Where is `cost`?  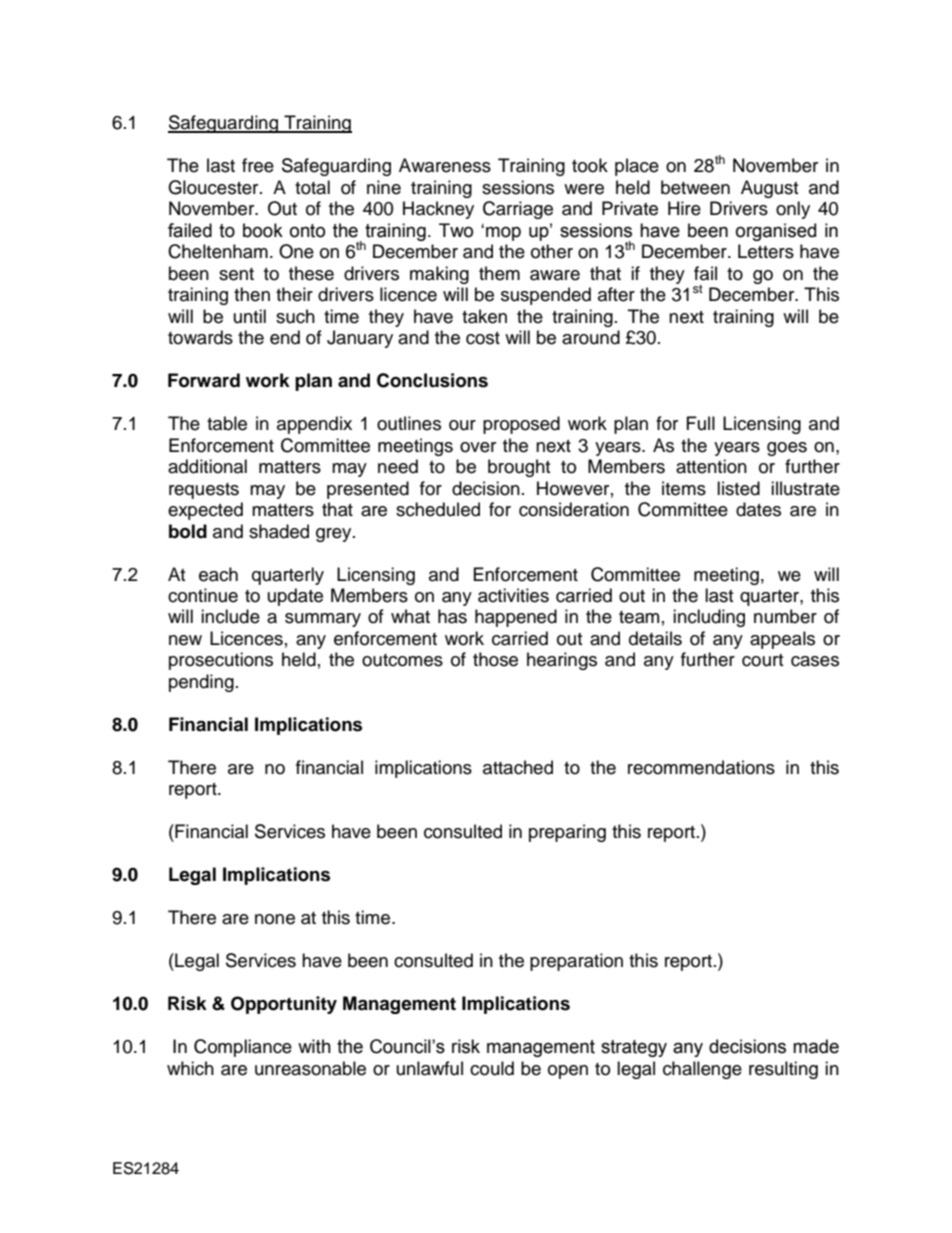
cost is located at coordinates (483, 338).
